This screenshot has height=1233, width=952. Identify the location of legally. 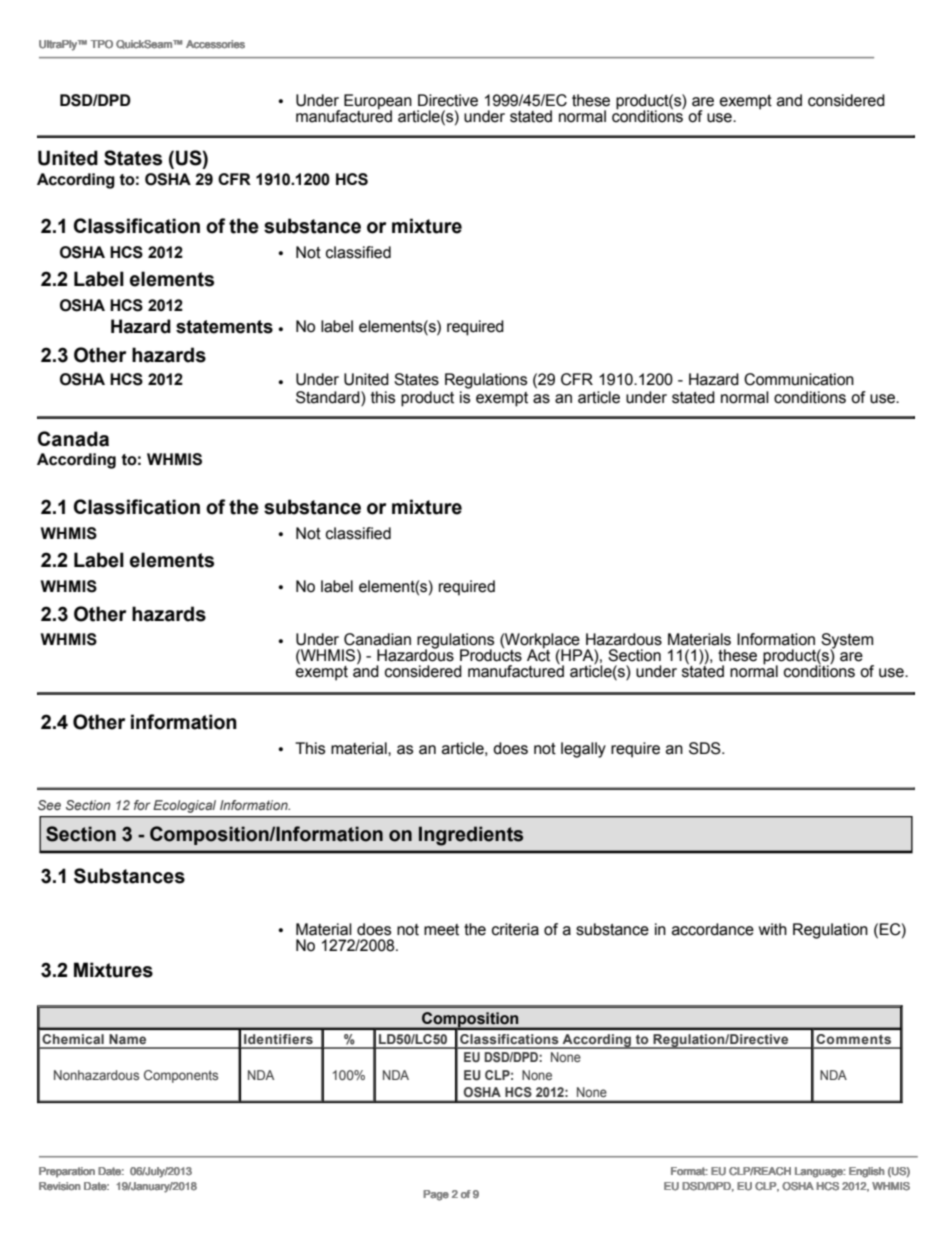
(583, 750).
